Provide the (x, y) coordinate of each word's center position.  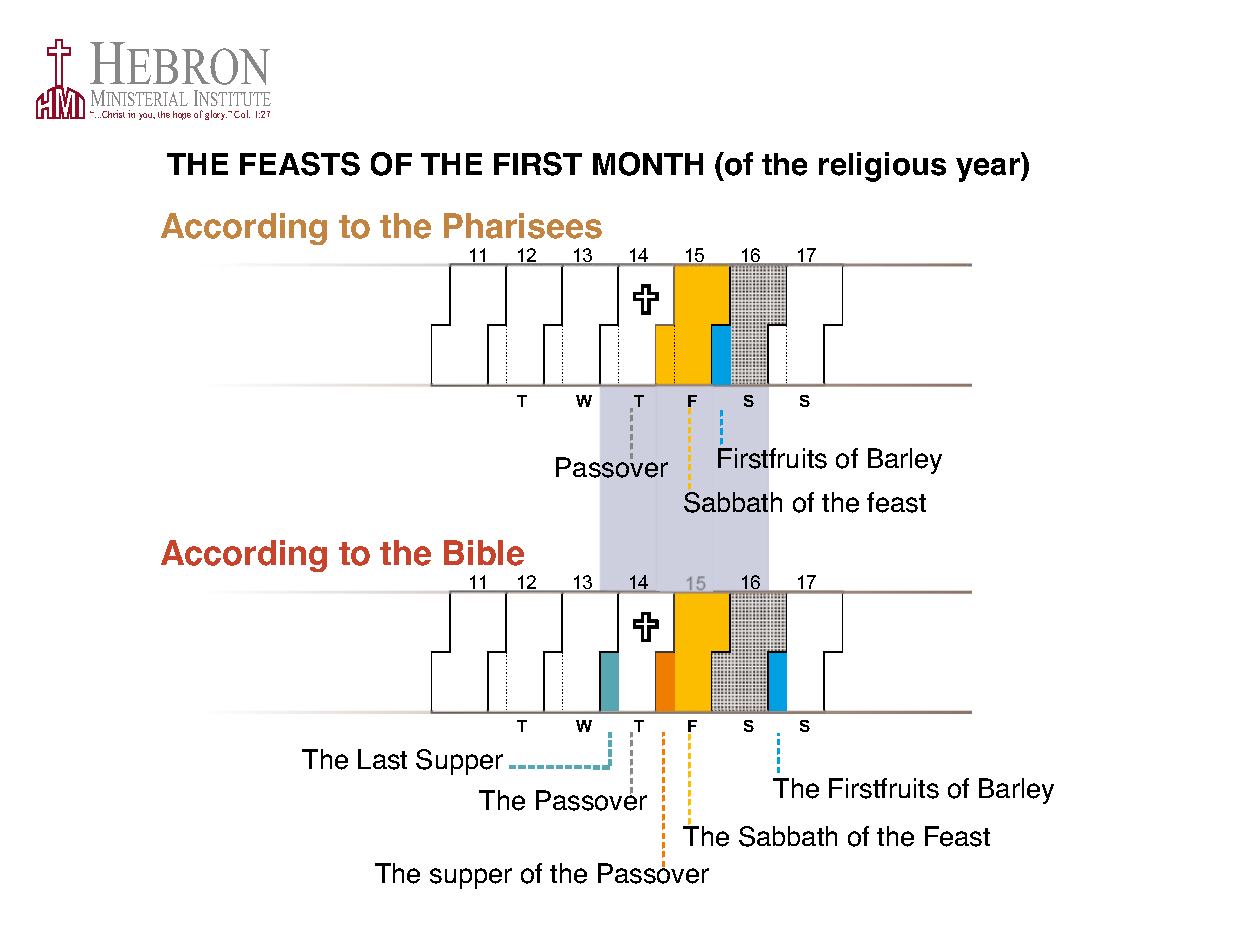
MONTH (648, 164)
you (147, 116)
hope (182, 115)
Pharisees (523, 226)
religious (882, 167)
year (989, 170)
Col (242, 114)
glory (216, 115)
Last (382, 759)
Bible (484, 553)
